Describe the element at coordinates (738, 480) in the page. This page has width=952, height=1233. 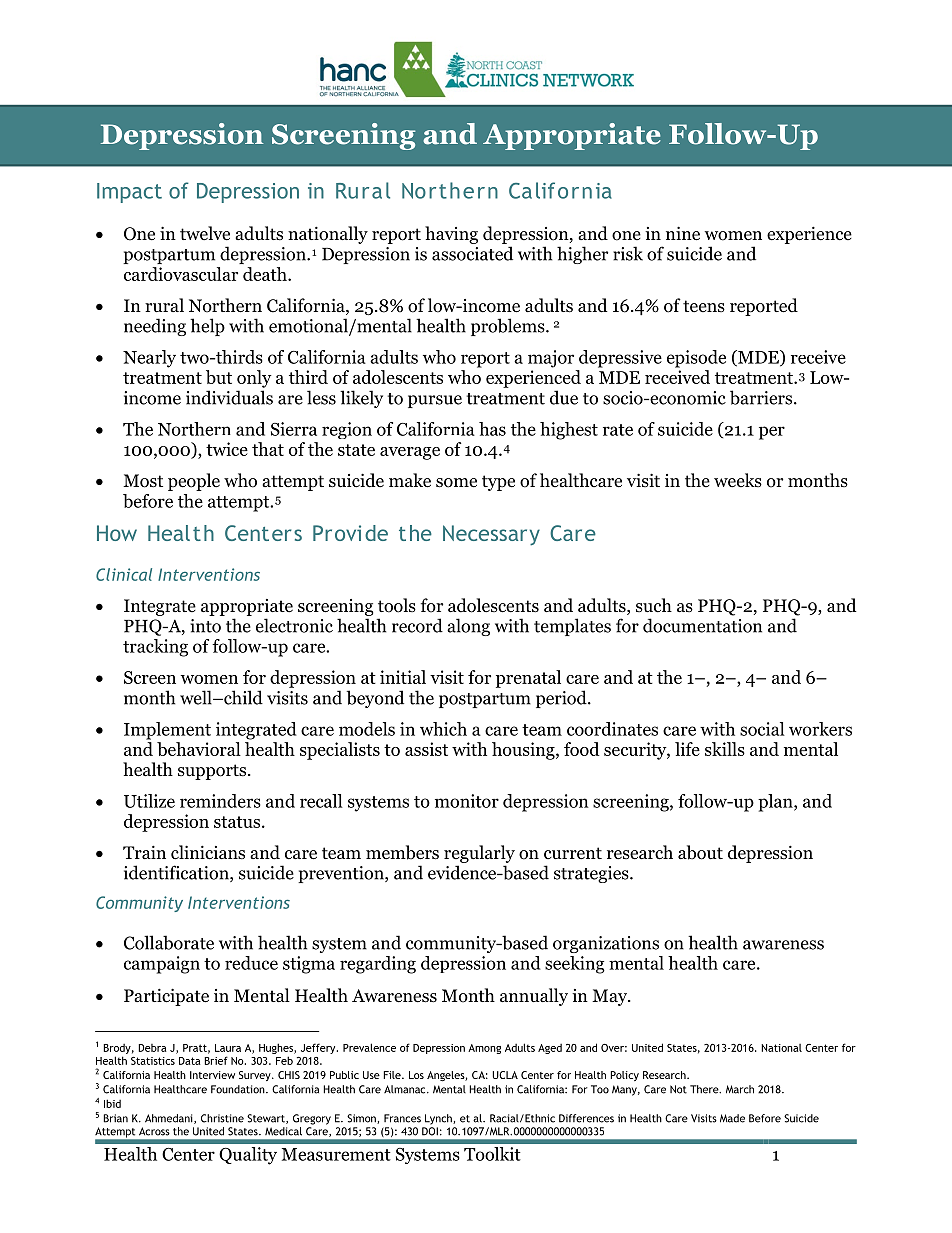
I see `weeks` at that location.
